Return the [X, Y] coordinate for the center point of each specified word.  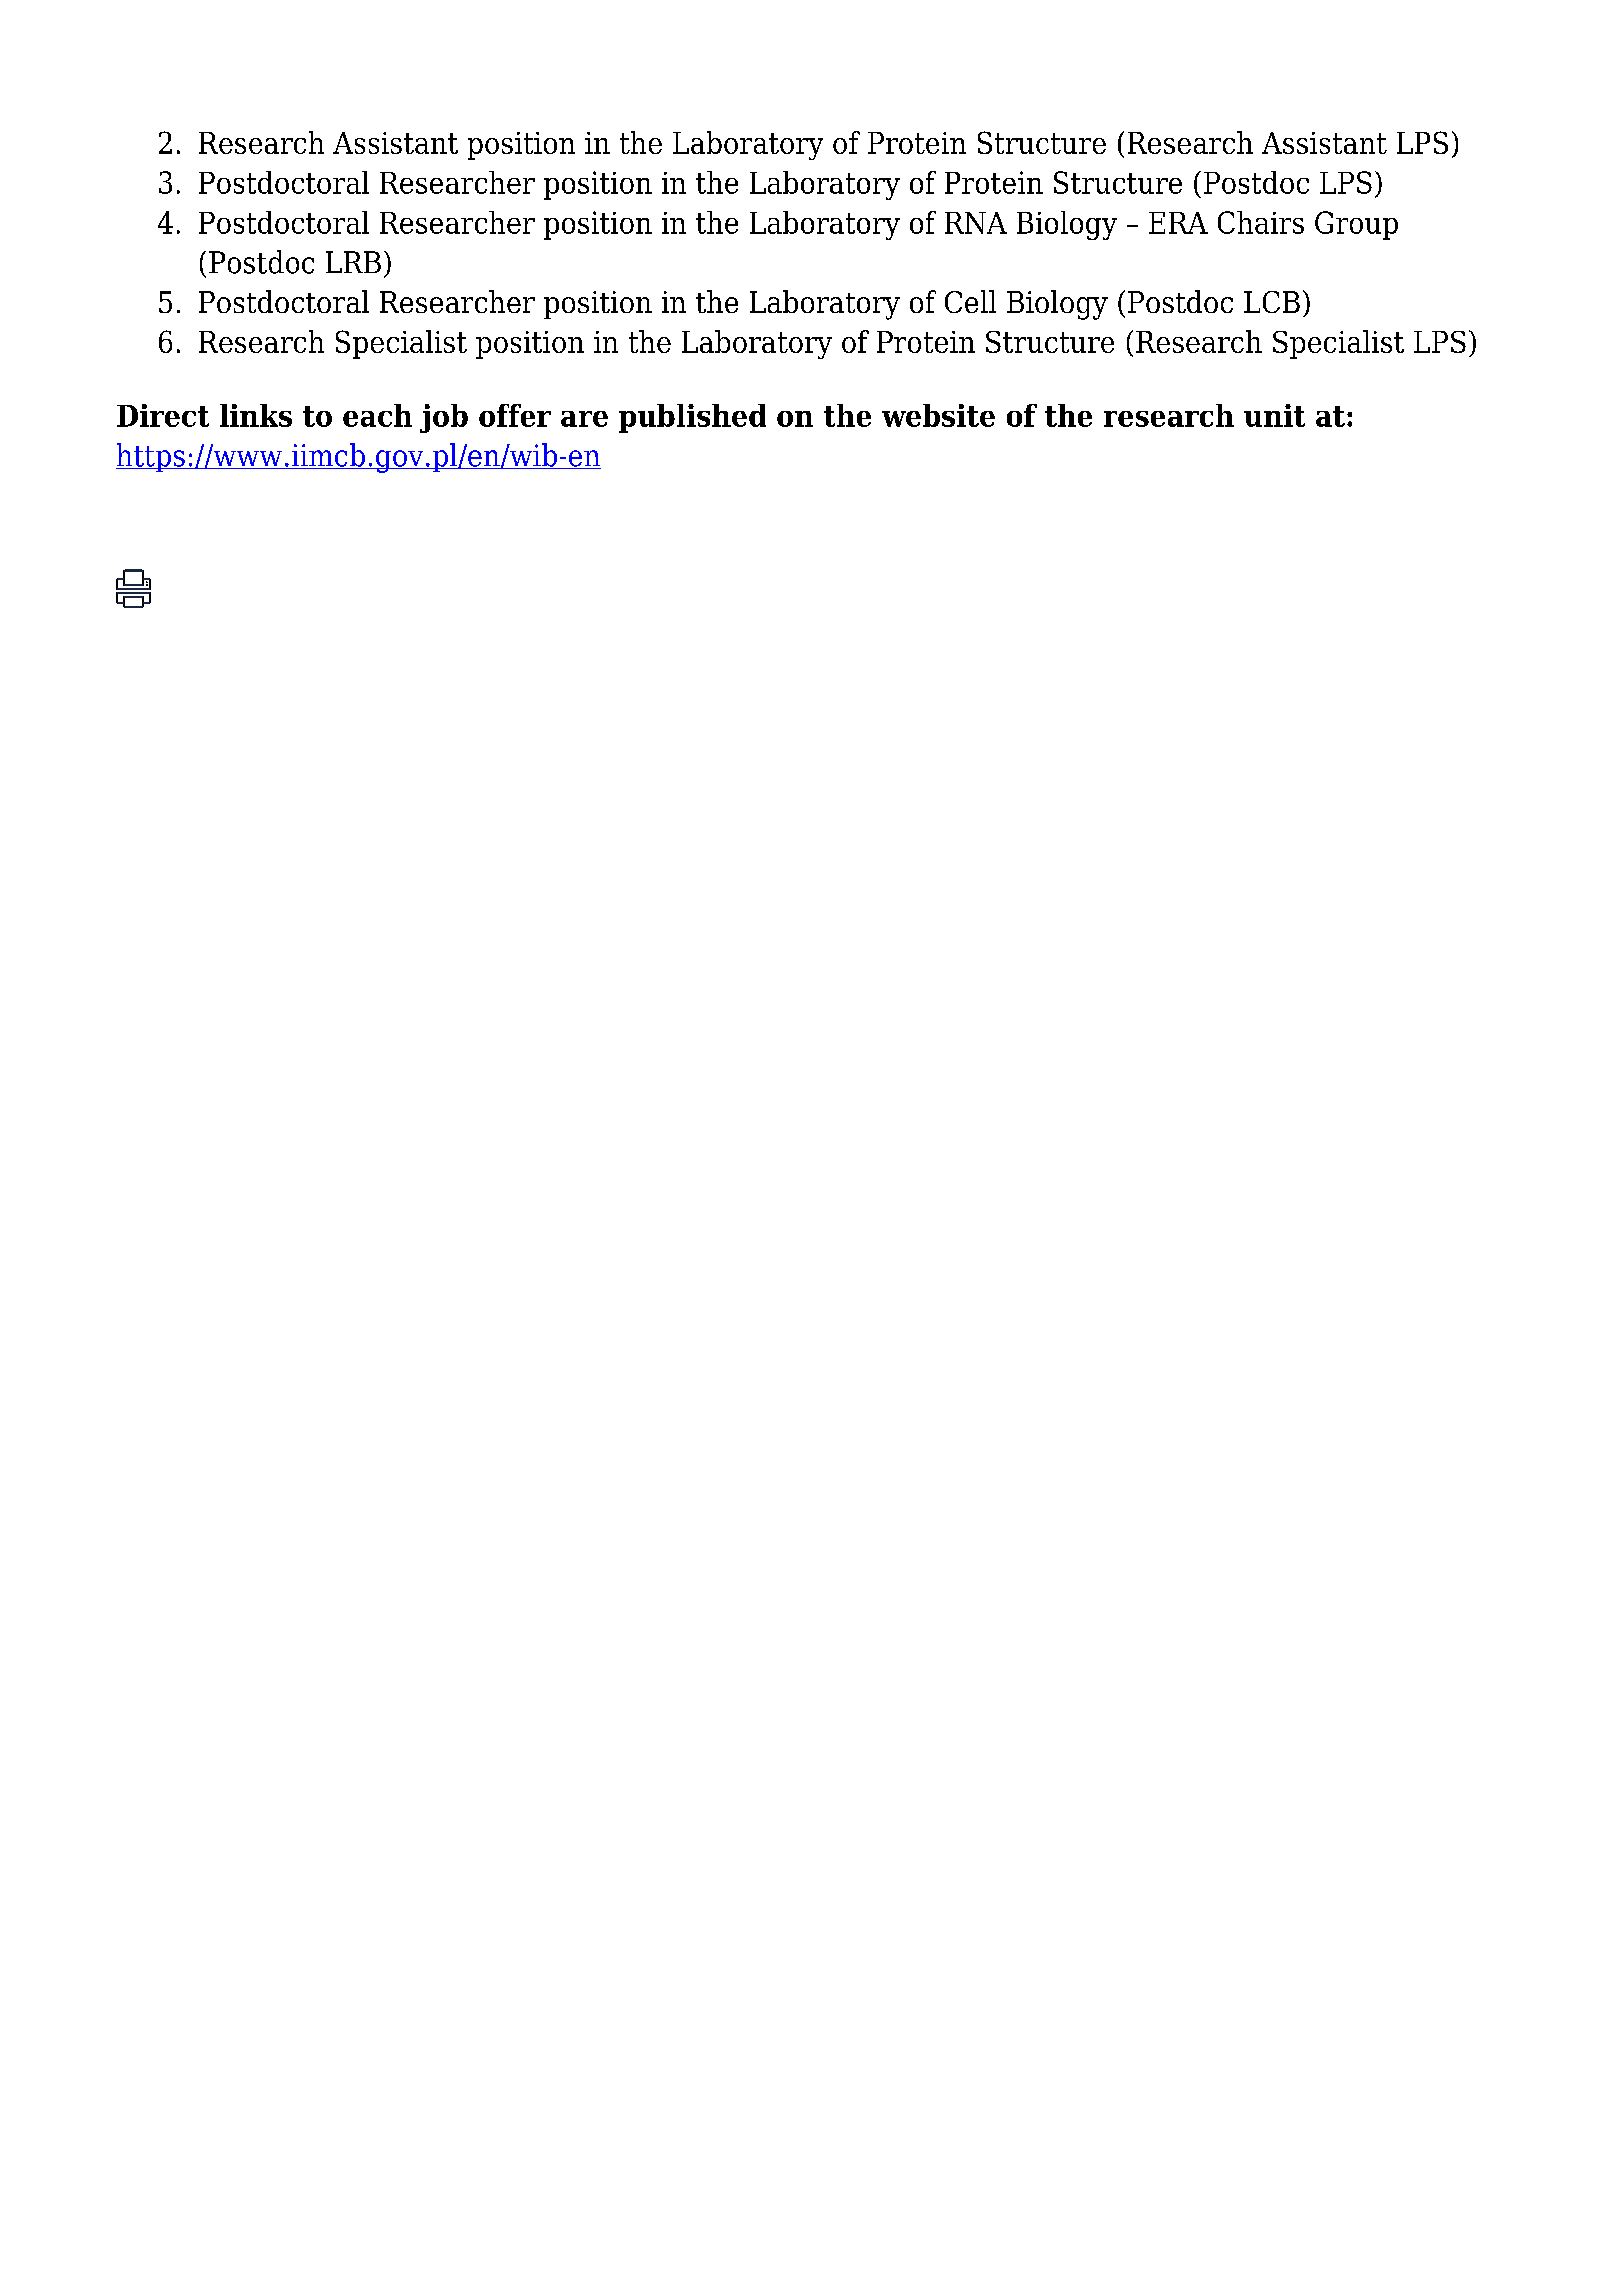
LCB [1272, 302]
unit [1274, 415]
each [377, 415]
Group [1356, 225]
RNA [976, 223]
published [692, 418]
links [256, 415]
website [938, 415]
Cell [970, 301]
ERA [1178, 223]
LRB [353, 262]
